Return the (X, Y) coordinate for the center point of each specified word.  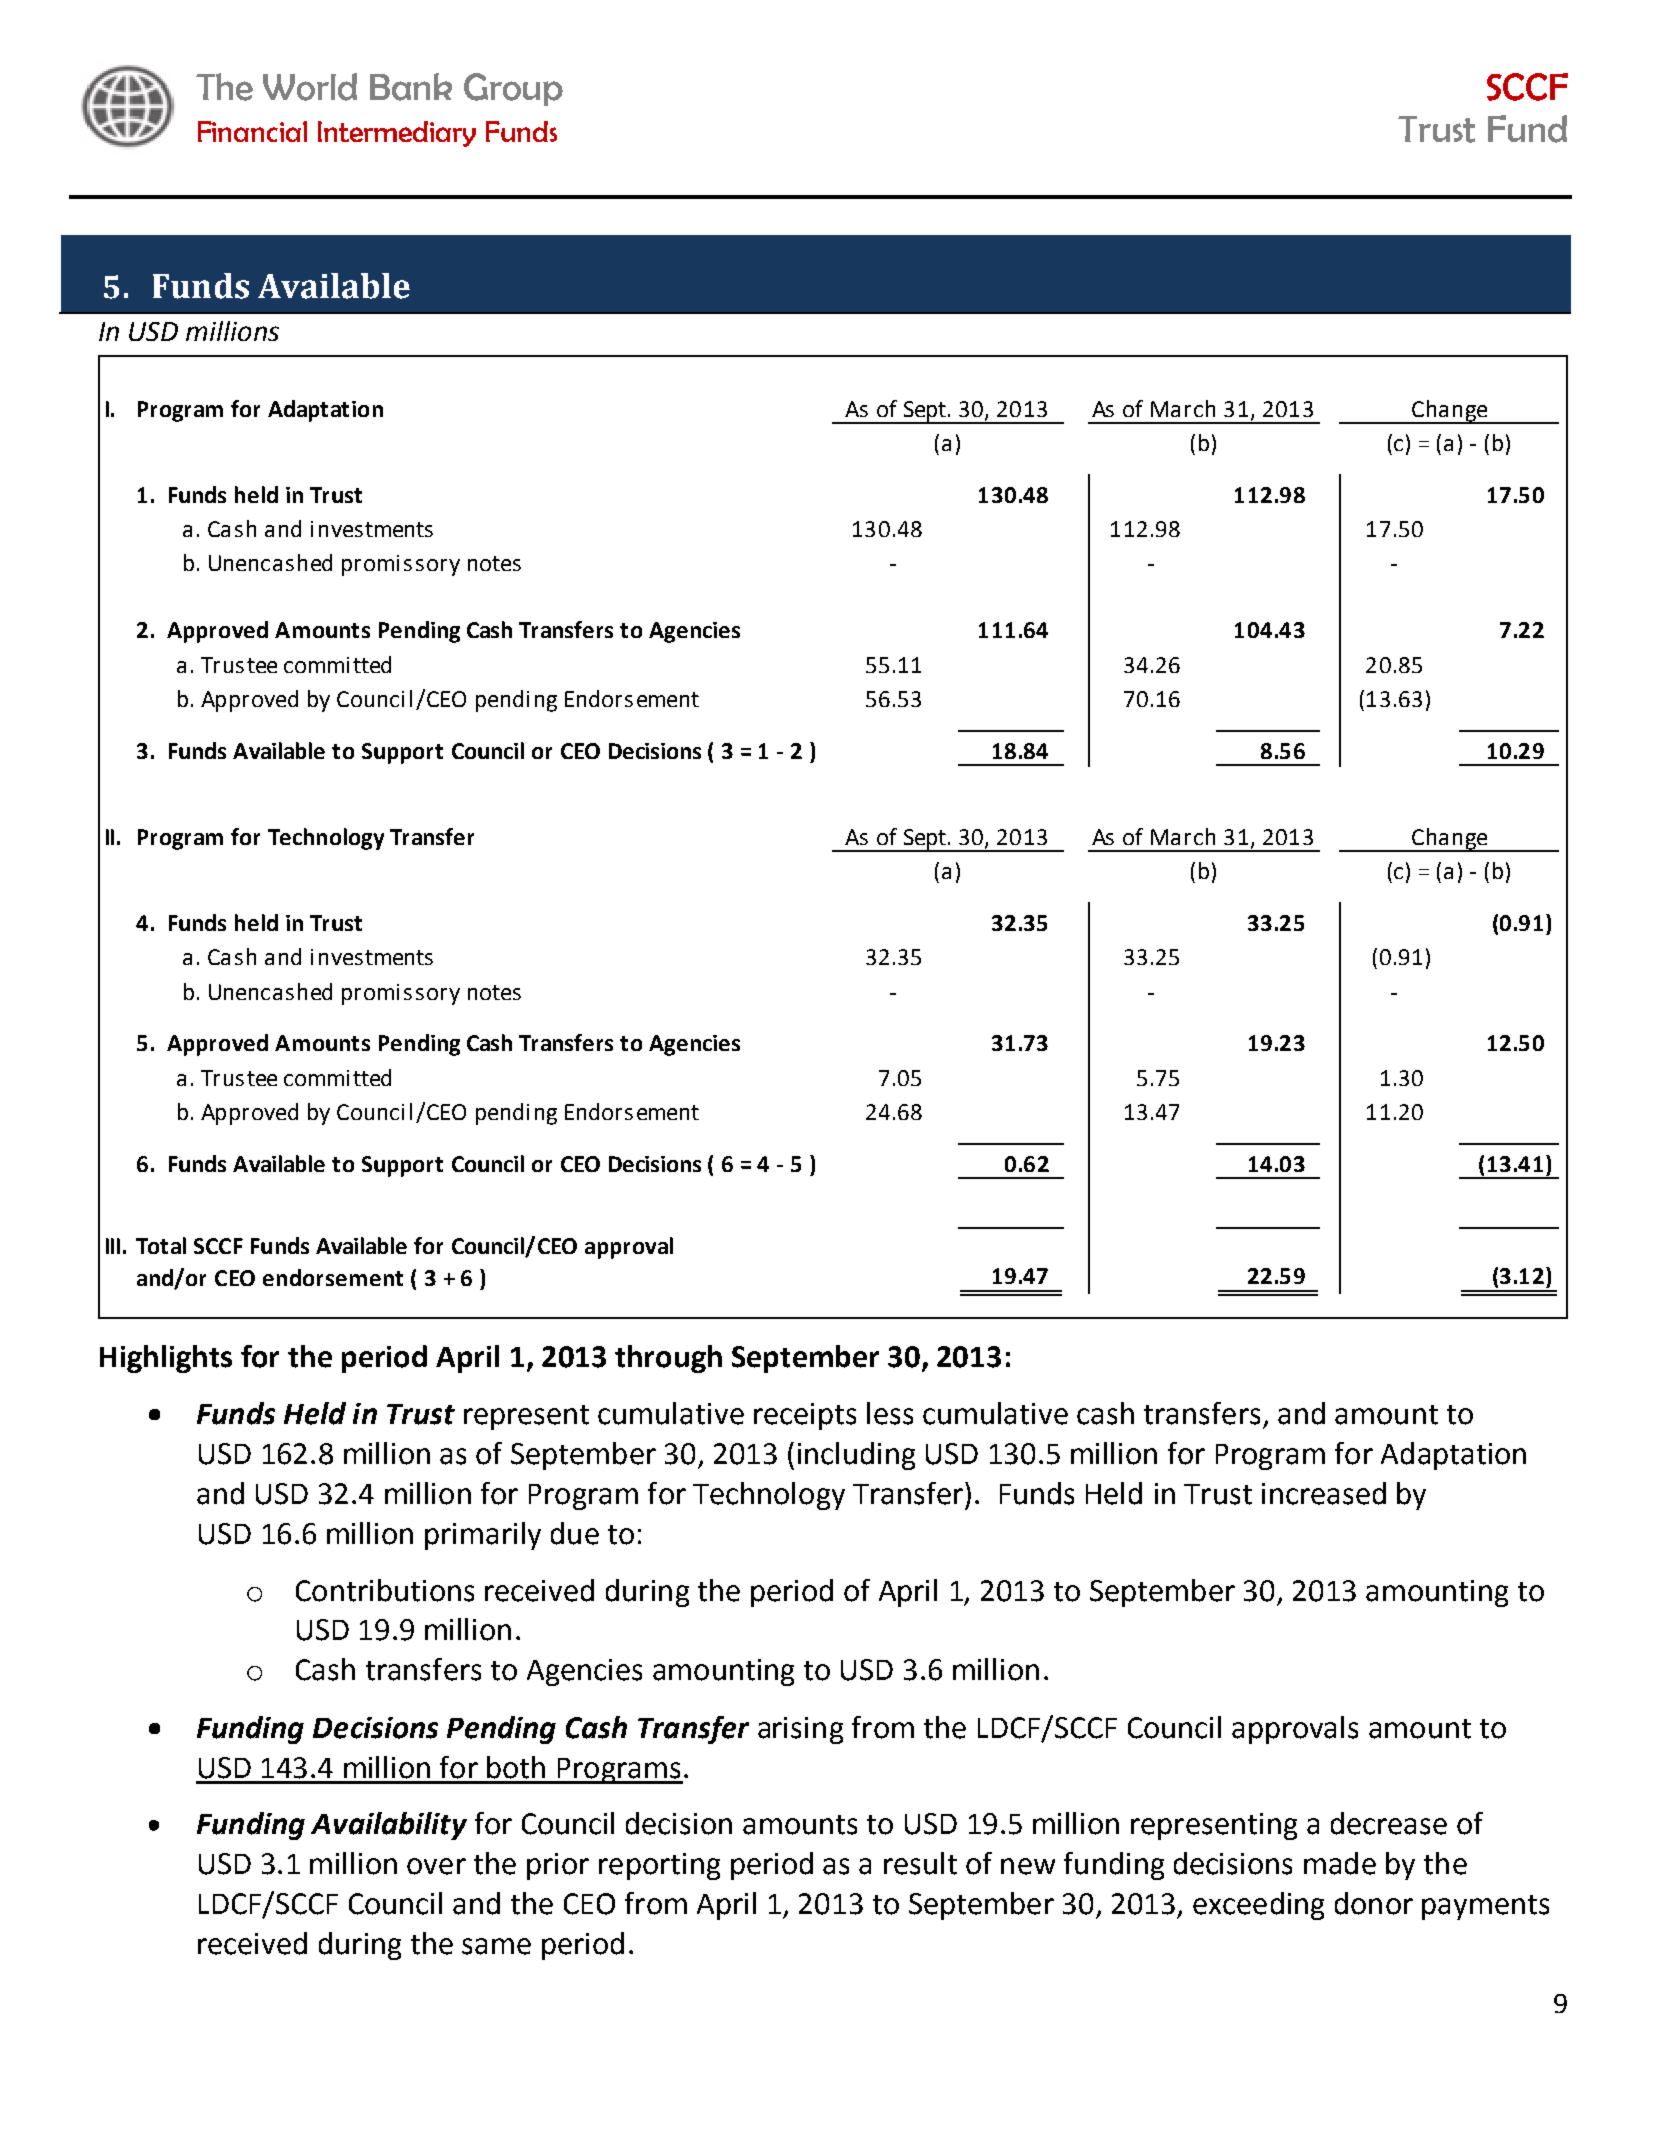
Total (161, 1245)
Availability (389, 1826)
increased (1324, 1493)
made (1340, 1863)
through (668, 1359)
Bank (411, 87)
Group (513, 89)
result (920, 1863)
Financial (252, 131)
